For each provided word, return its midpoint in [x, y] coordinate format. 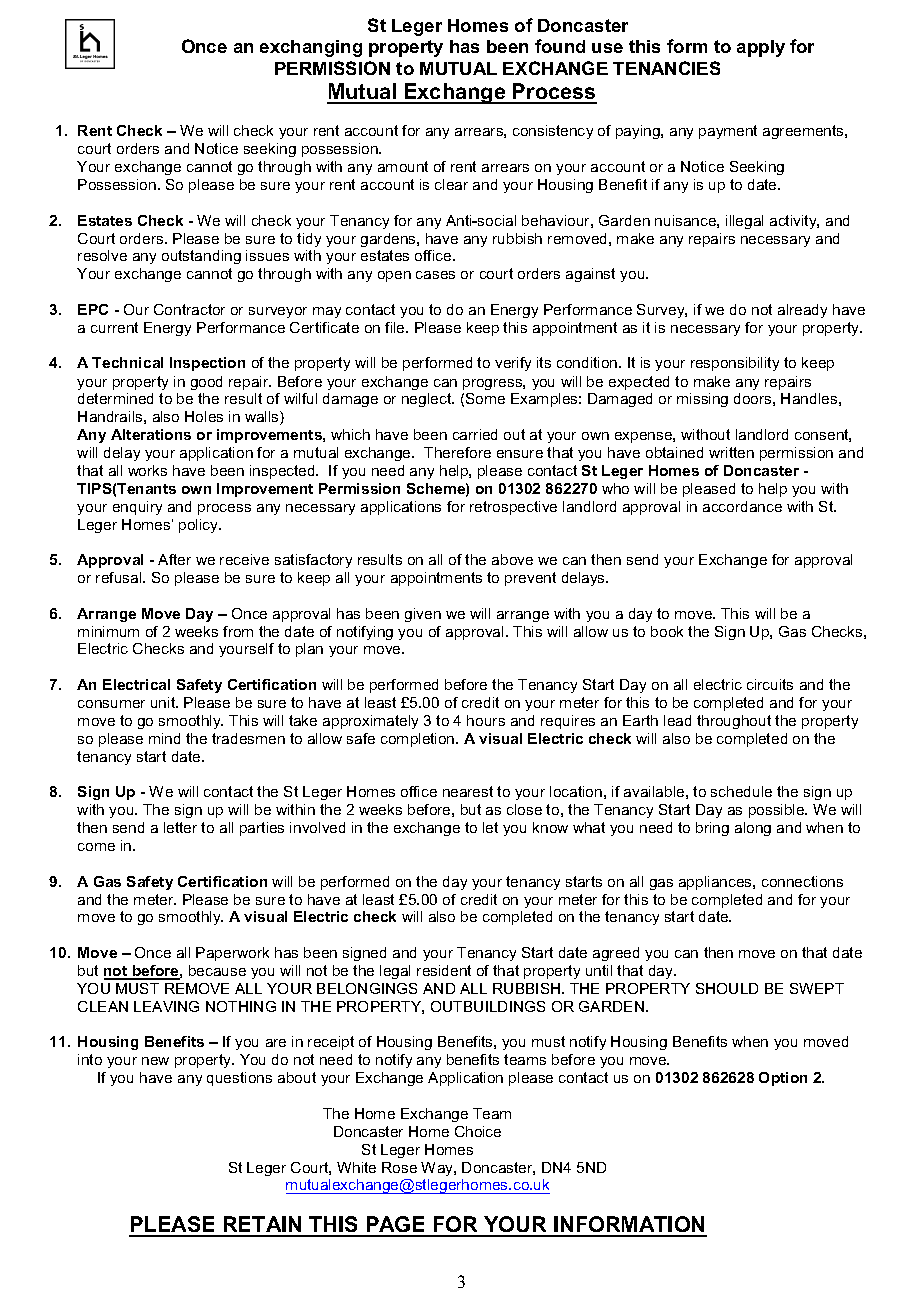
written [731, 452]
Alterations [151, 434]
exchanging [311, 48]
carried [475, 434]
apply [761, 48]
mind [164, 738]
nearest [468, 791]
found [560, 46]
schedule [741, 791]
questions [239, 1079]
